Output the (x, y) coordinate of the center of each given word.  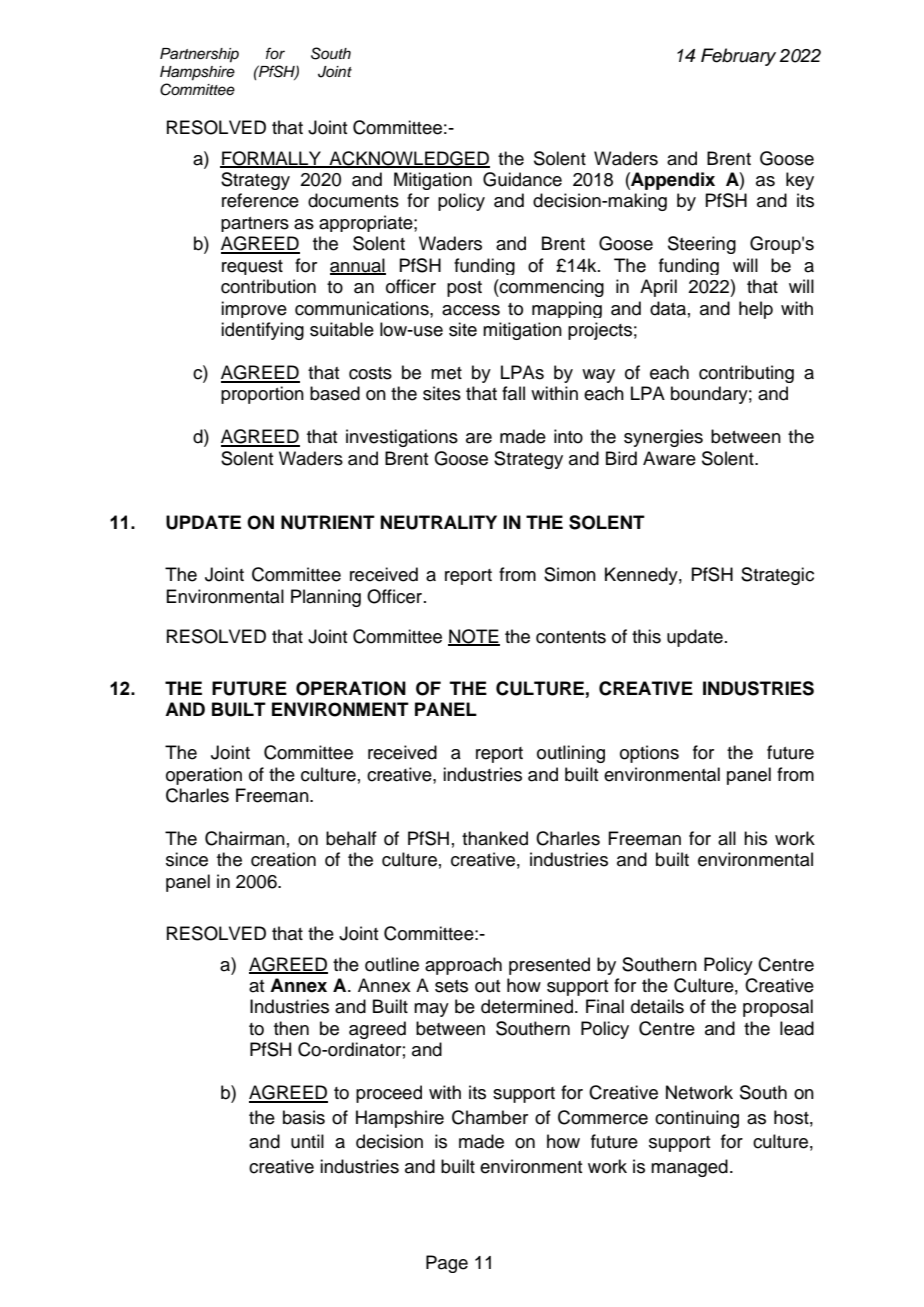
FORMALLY (271, 159)
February (738, 57)
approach (463, 966)
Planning (326, 598)
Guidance (522, 179)
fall (513, 393)
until (307, 1141)
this (646, 636)
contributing (746, 374)
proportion (262, 395)
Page (447, 1264)
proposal (778, 1008)
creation (283, 859)
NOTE (474, 637)
